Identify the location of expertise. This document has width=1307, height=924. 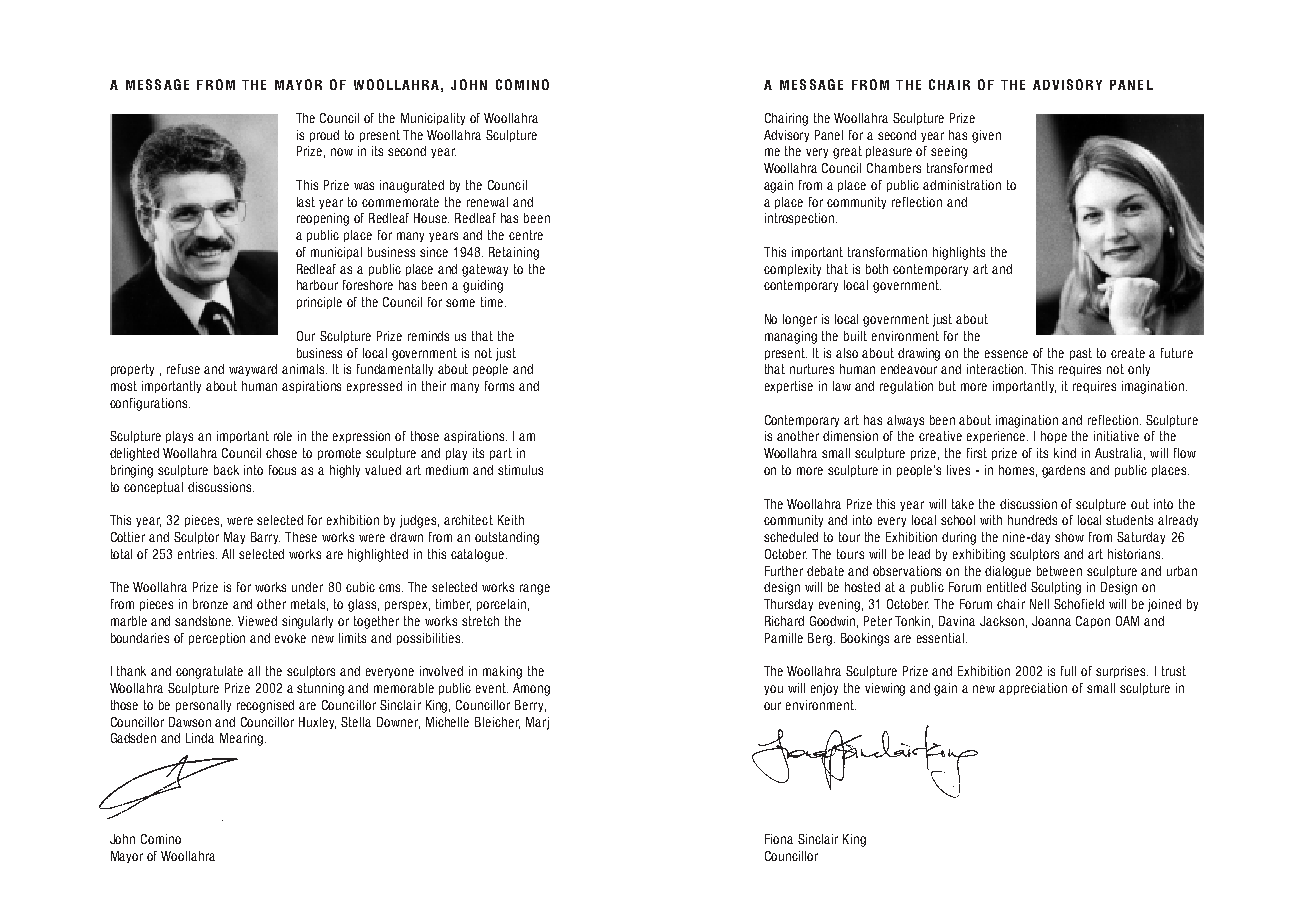
(789, 387).
